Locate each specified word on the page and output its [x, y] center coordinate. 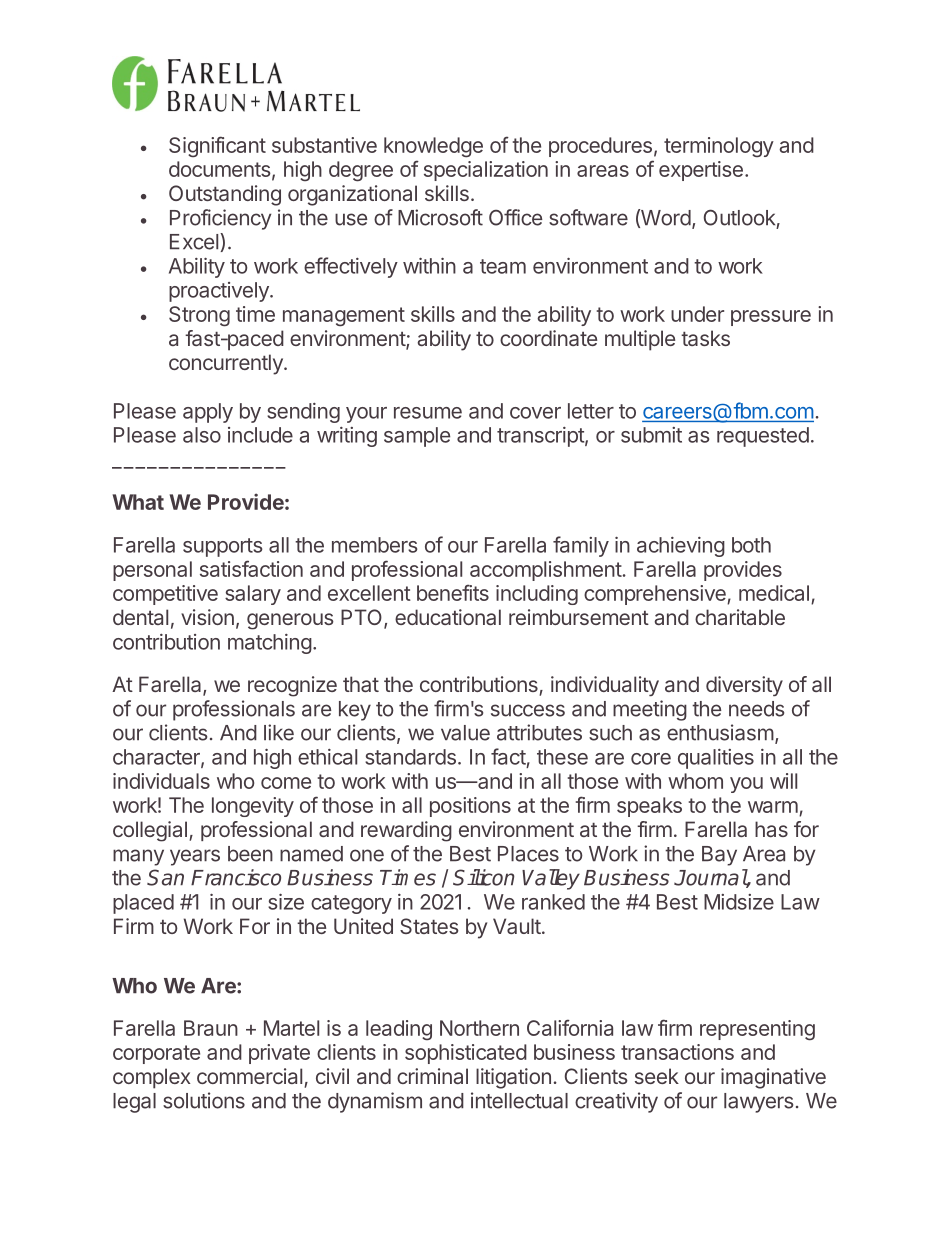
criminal [432, 1076]
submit [651, 435]
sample [417, 437]
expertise [701, 171]
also [202, 435]
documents [220, 169]
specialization [486, 171]
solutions [204, 1100]
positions [470, 807]
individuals [161, 781]
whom [695, 781]
